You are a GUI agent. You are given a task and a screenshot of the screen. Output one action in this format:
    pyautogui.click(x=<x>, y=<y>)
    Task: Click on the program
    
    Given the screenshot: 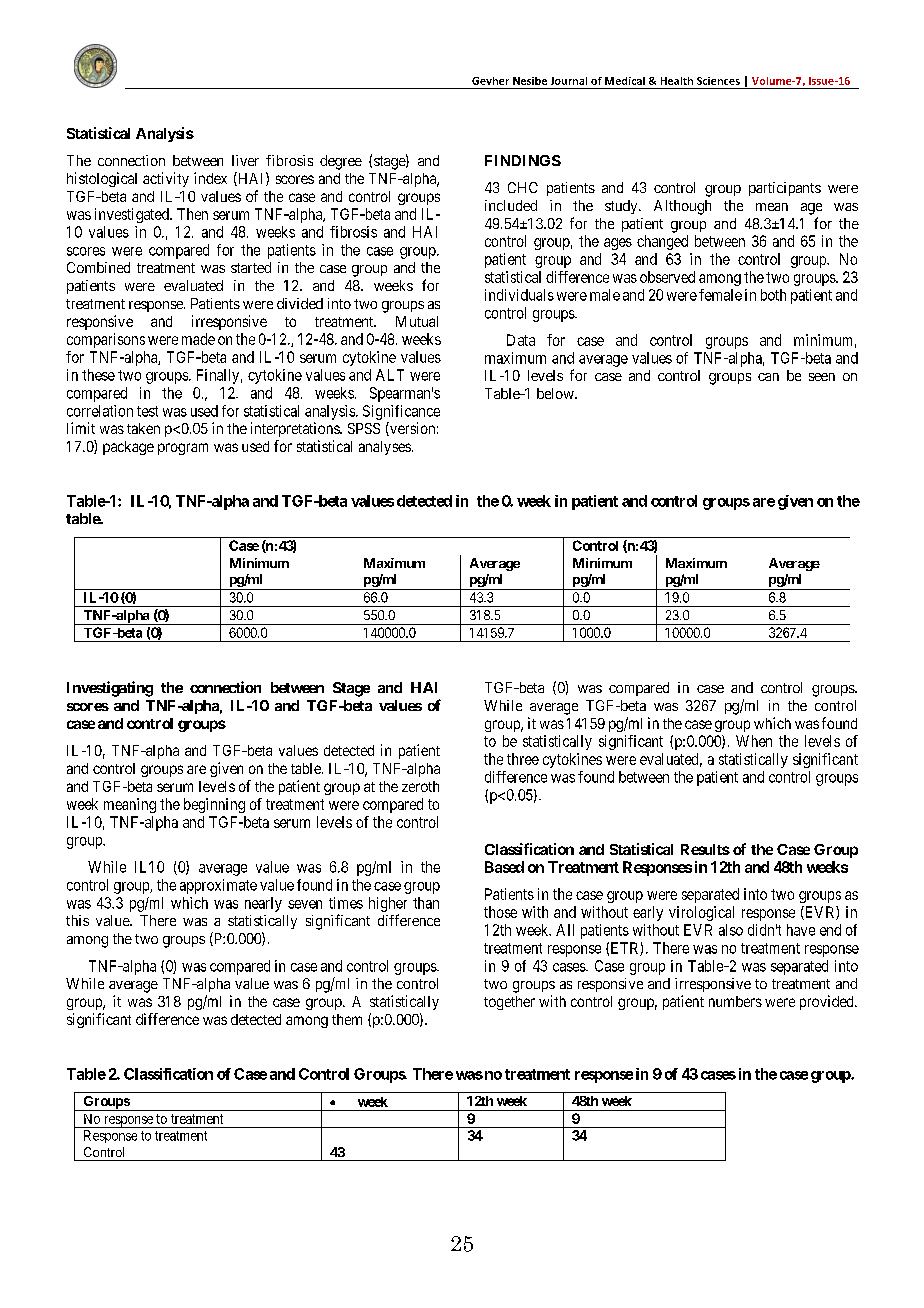 What is the action you would take?
    pyautogui.click(x=183, y=449)
